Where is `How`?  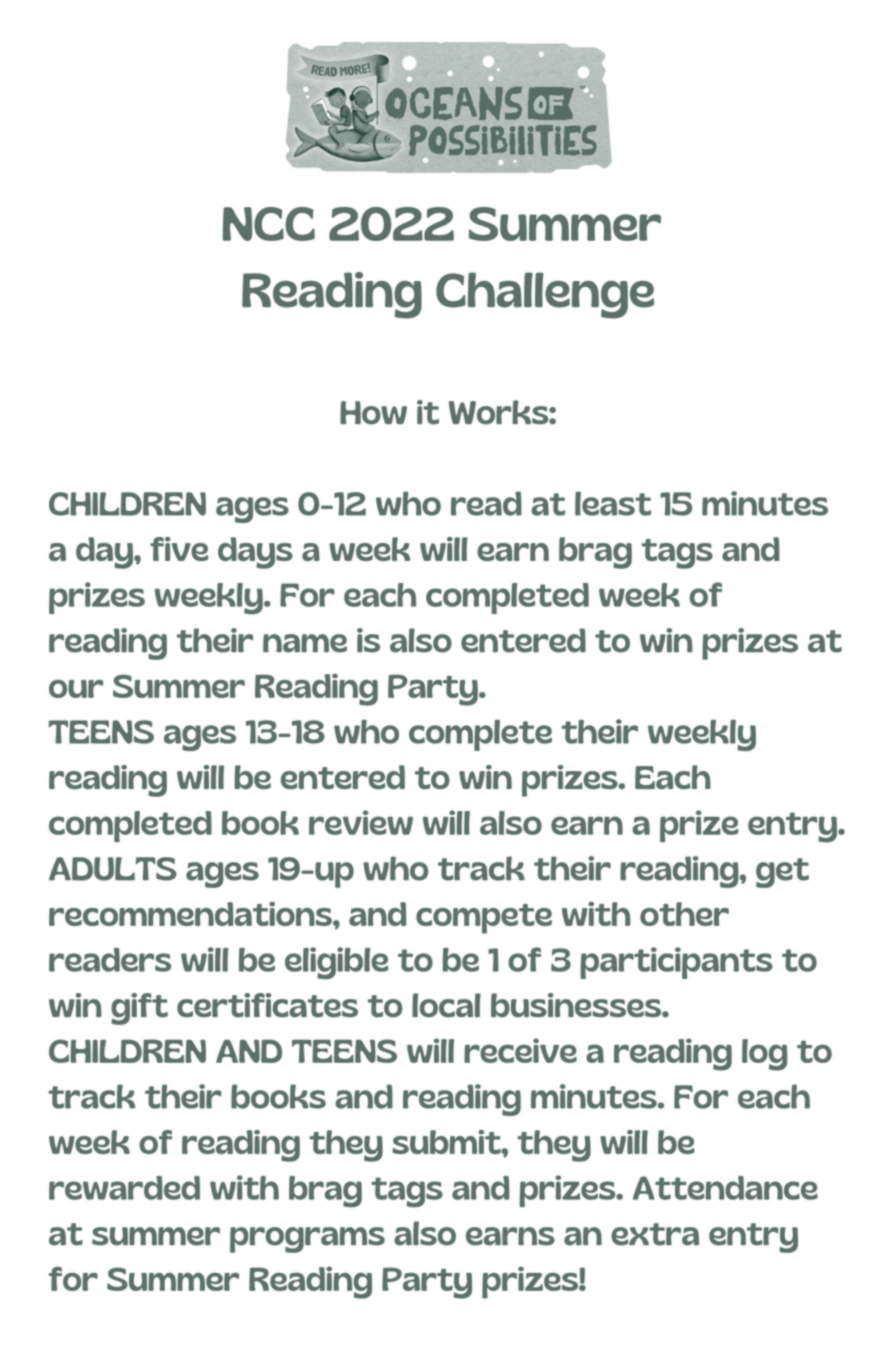
How is located at coordinates (373, 413).
